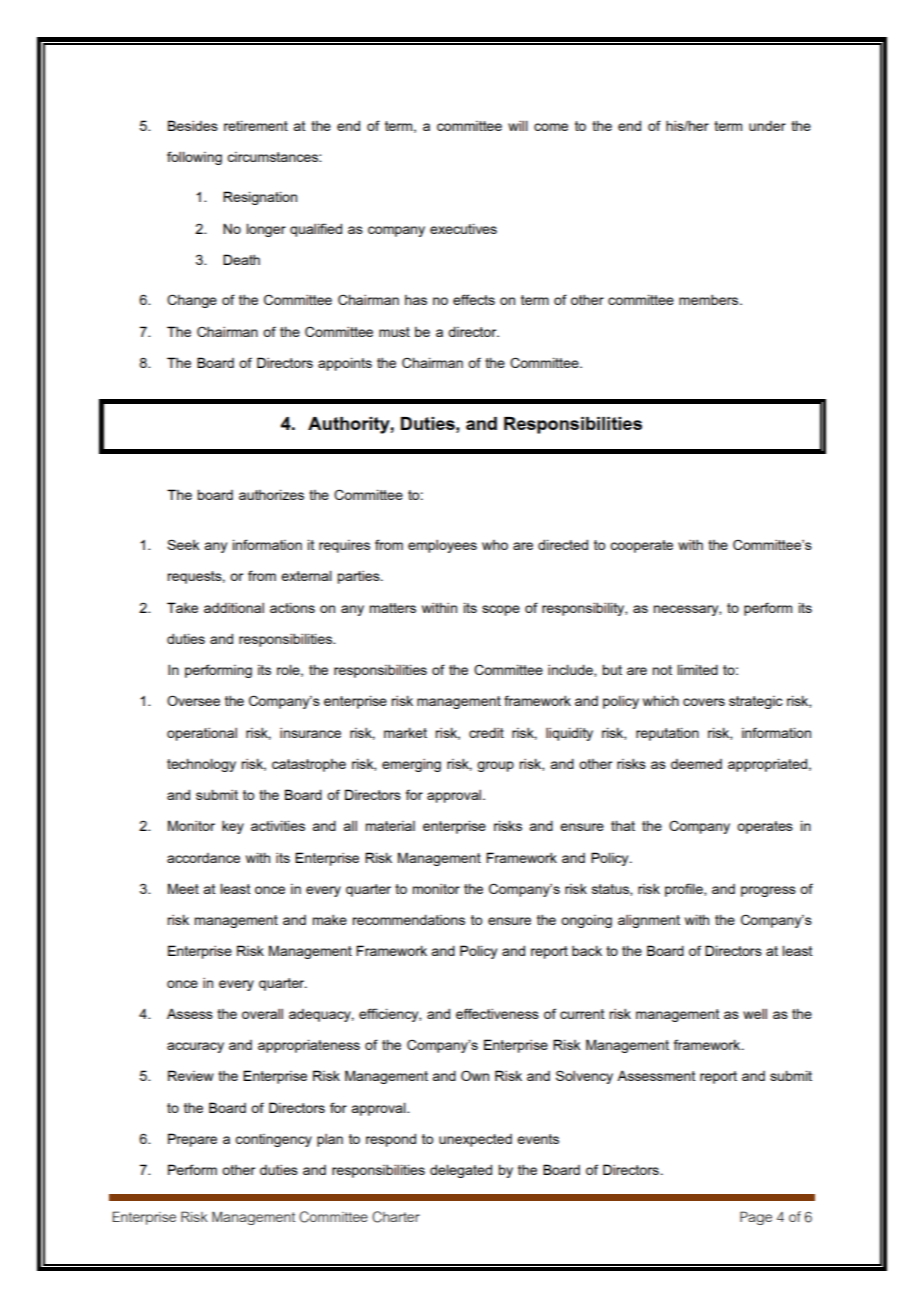 The image size is (924, 1308). What do you see at coordinates (495, 545) in the page?
I see `who` at bounding box center [495, 545].
